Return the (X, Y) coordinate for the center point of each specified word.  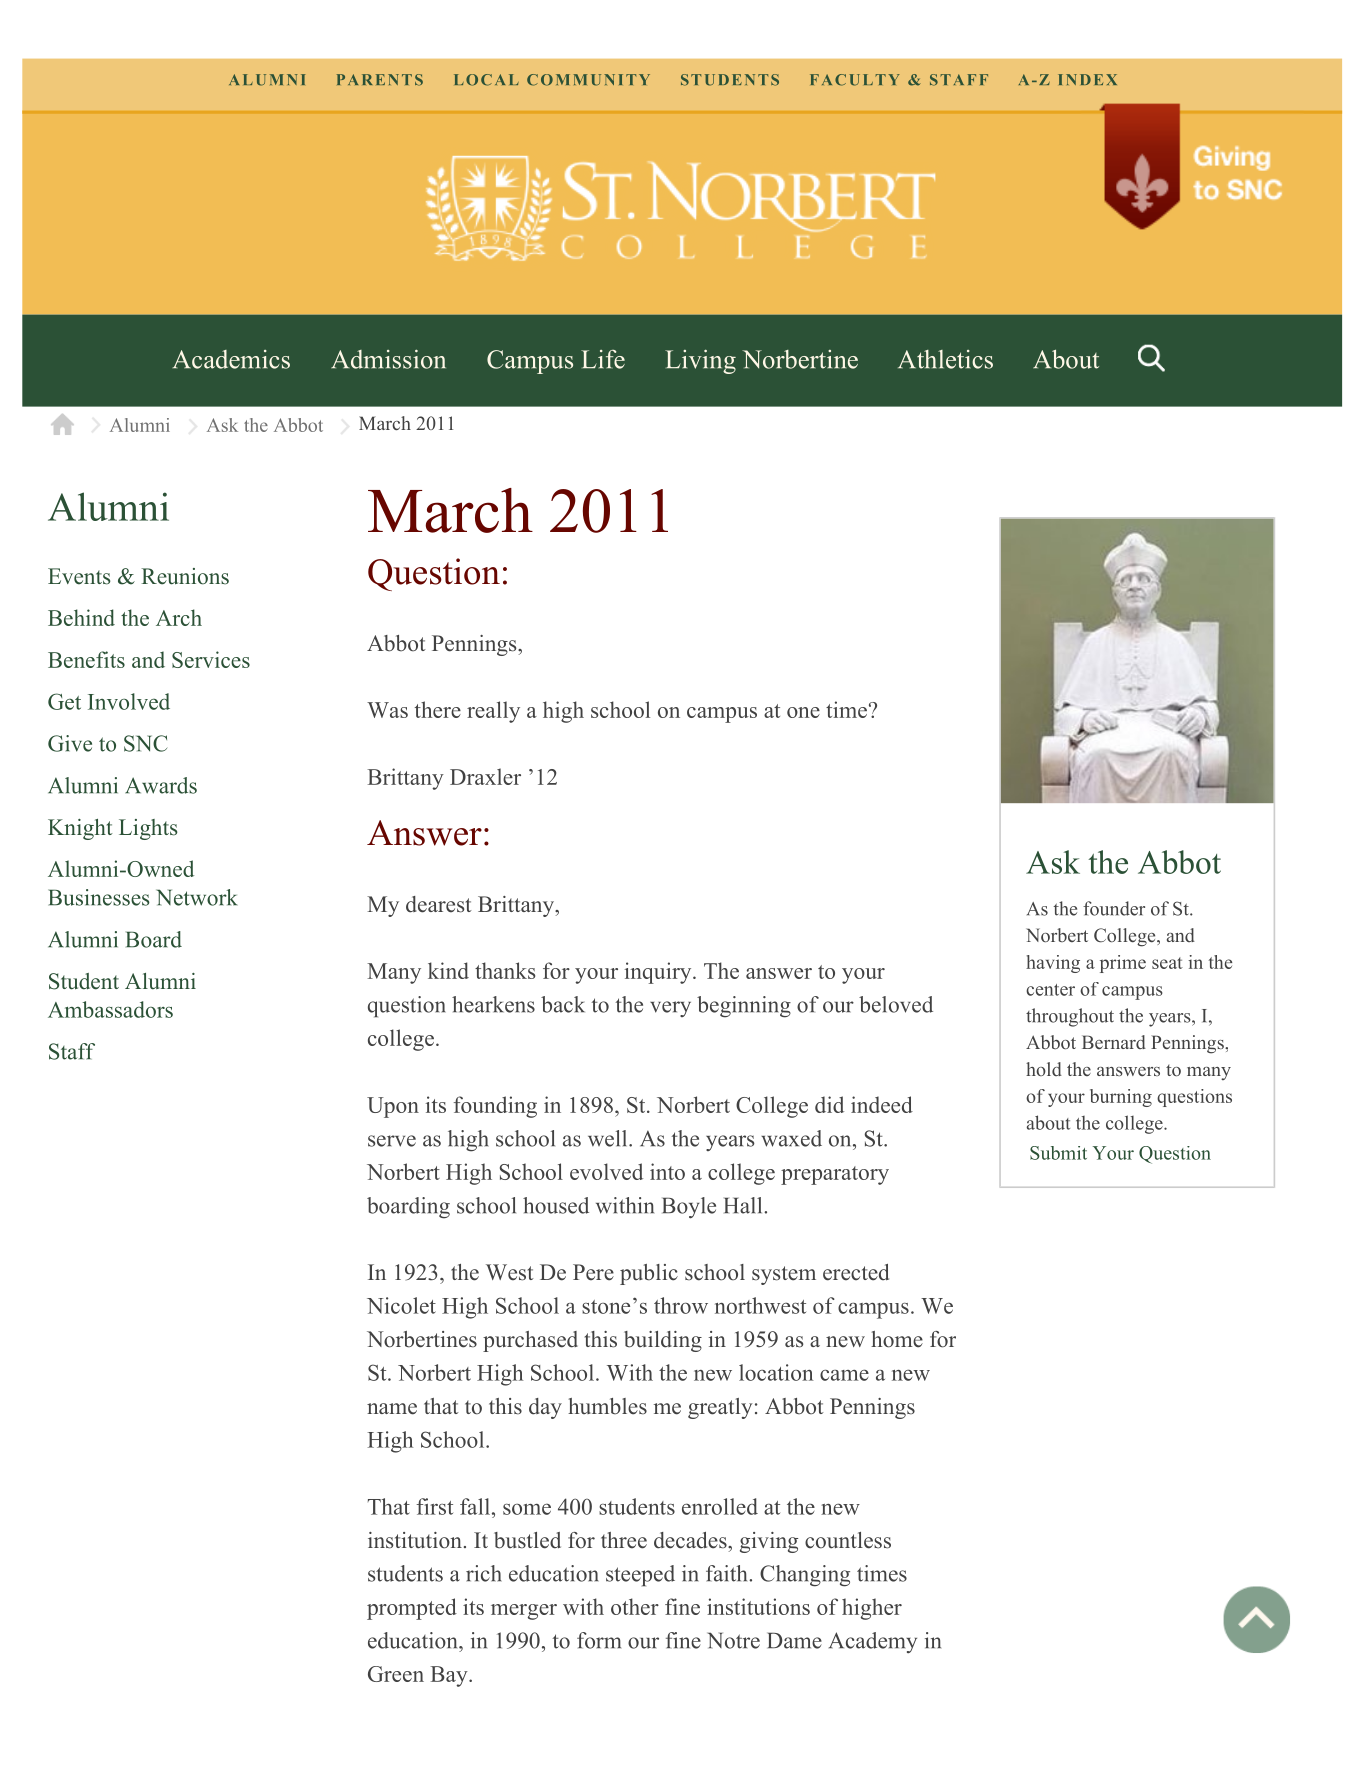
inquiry (659, 973)
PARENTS (380, 80)
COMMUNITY (588, 80)
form (599, 1640)
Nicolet (401, 1305)
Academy (873, 1642)
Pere (593, 1272)
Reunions (185, 576)
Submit (1058, 1153)
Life (603, 359)
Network (197, 897)
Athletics (945, 359)
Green (396, 1674)
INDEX (1087, 79)
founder (1114, 908)
